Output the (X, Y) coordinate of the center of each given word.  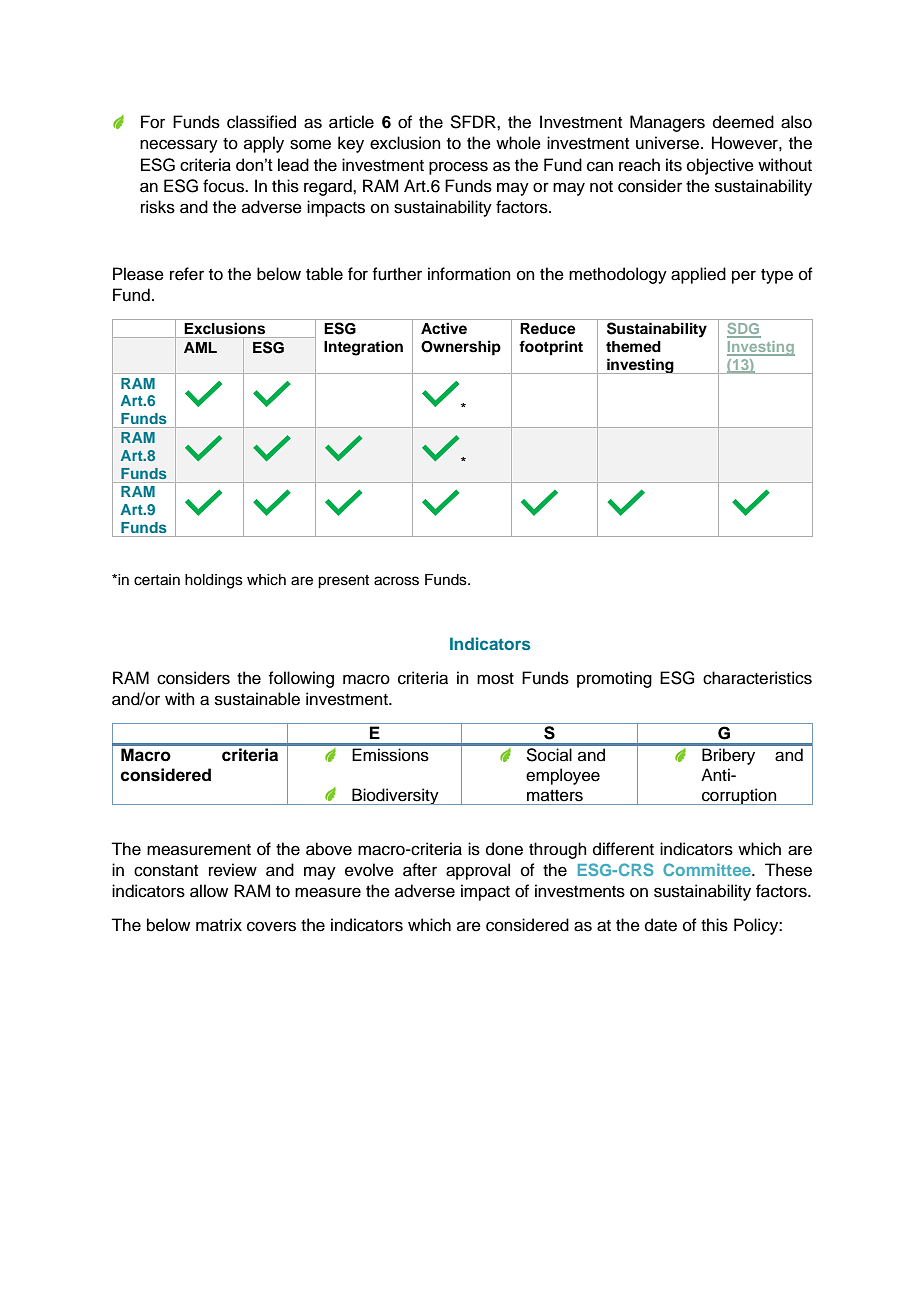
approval (478, 871)
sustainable (257, 699)
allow (209, 891)
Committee (708, 869)
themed (633, 347)
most (495, 679)
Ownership (461, 348)
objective (720, 166)
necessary (179, 146)
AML (200, 347)
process (458, 168)
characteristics (757, 678)
